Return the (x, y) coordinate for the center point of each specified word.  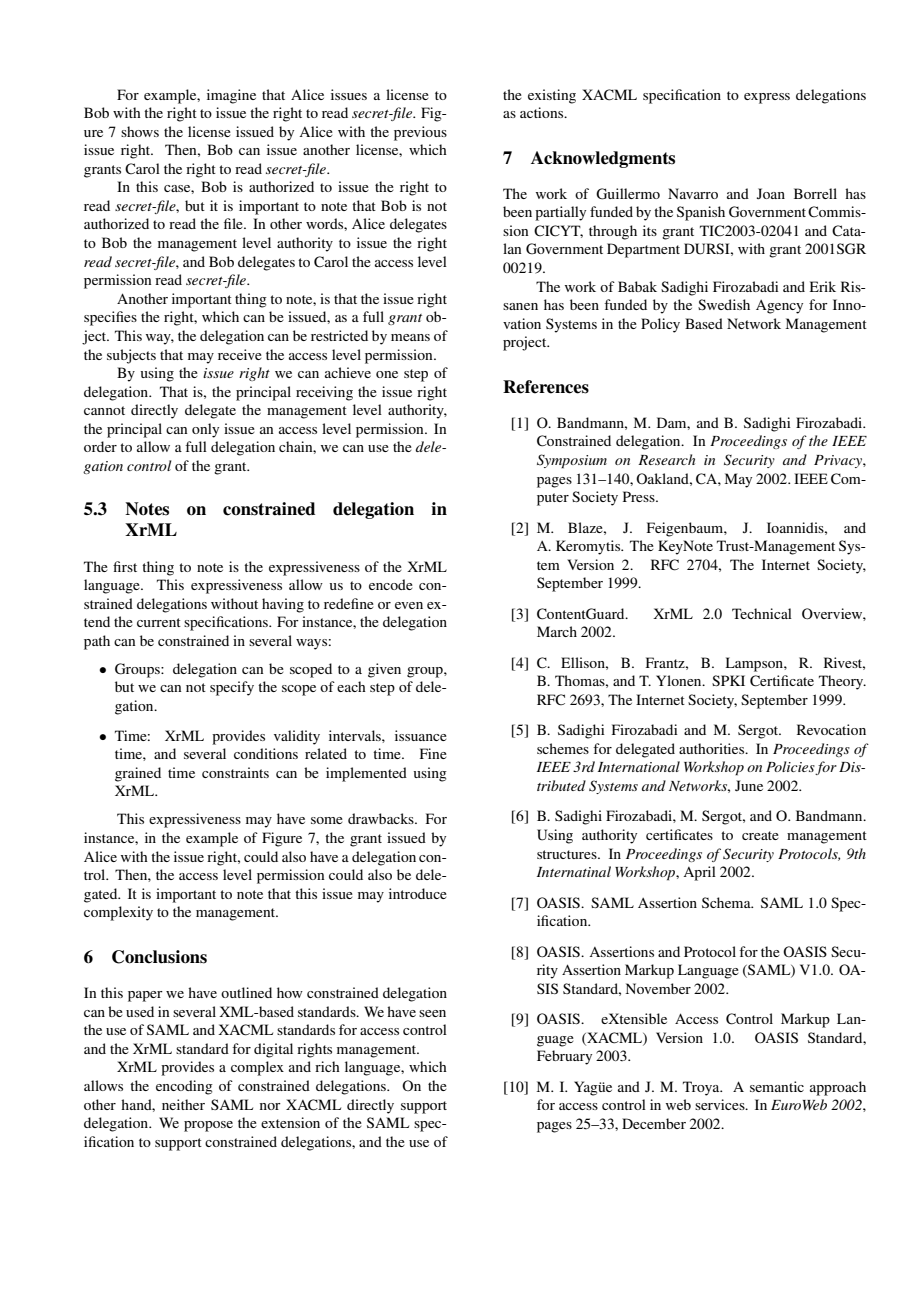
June (749, 785)
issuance (421, 735)
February (564, 1057)
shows (140, 131)
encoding (184, 1087)
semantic (777, 1086)
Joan (771, 193)
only (205, 430)
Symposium (572, 461)
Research (666, 459)
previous (420, 133)
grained (138, 774)
